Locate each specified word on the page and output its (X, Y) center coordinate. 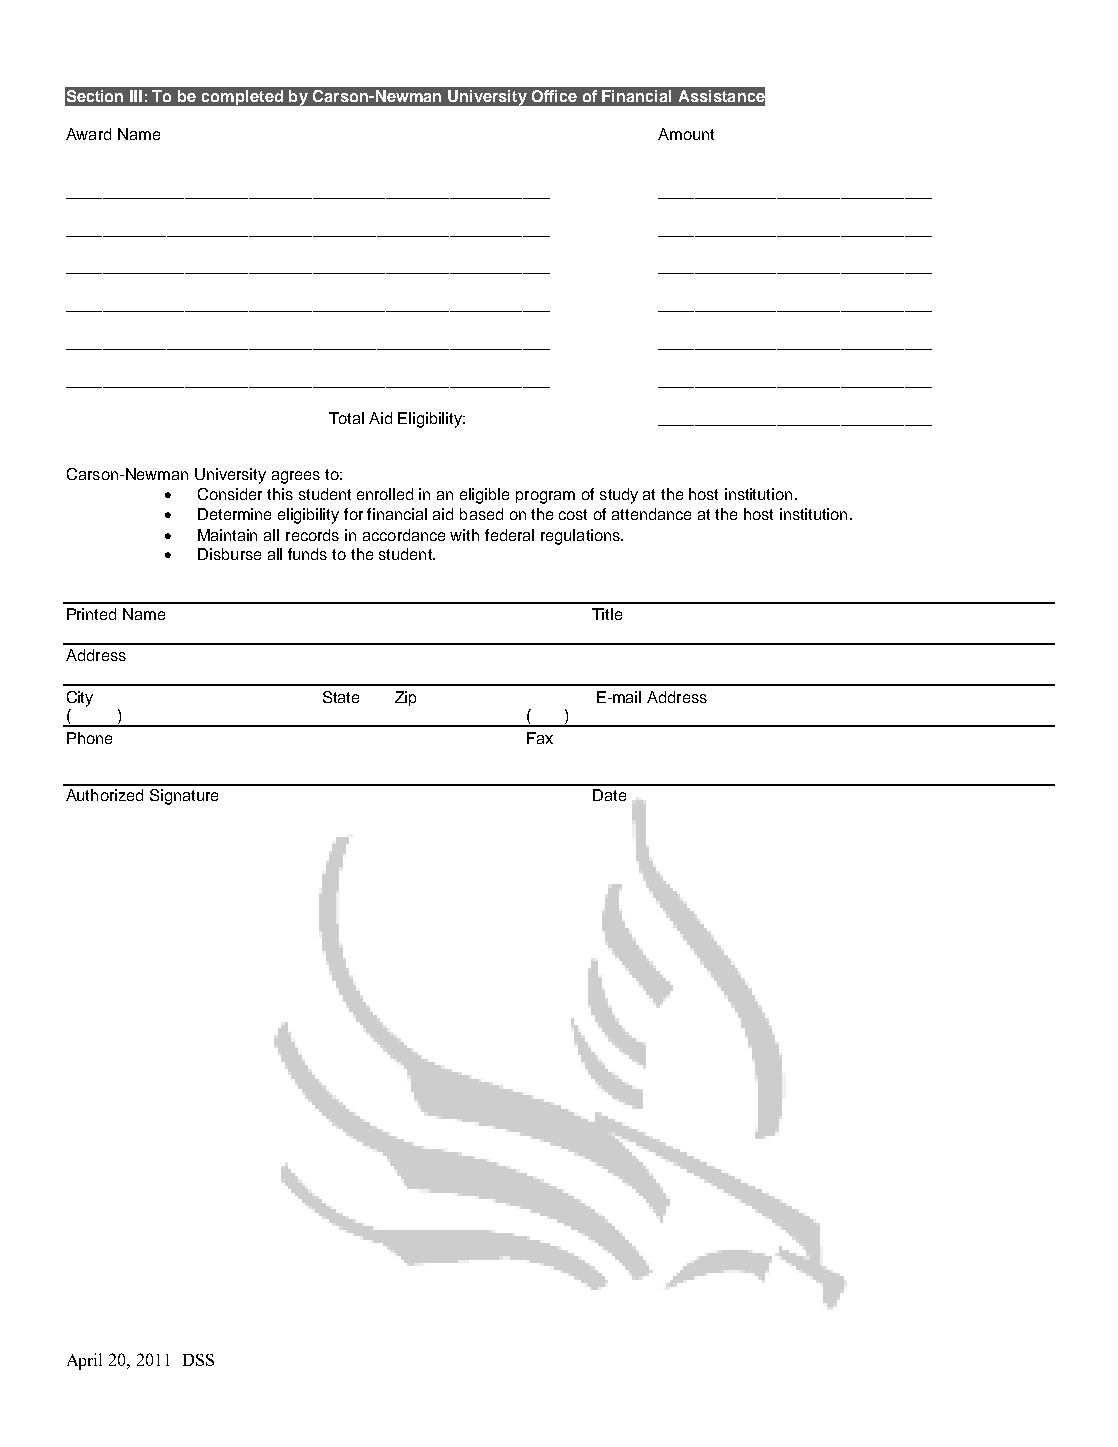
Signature (184, 797)
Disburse (229, 554)
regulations (581, 537)
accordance (404, 535)
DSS (198, 1360)
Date (609, 795)
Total (346, 418)
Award (88, 134)
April (84, 1361)
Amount (686, 134)
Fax (540, 738)
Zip (405, 698)
